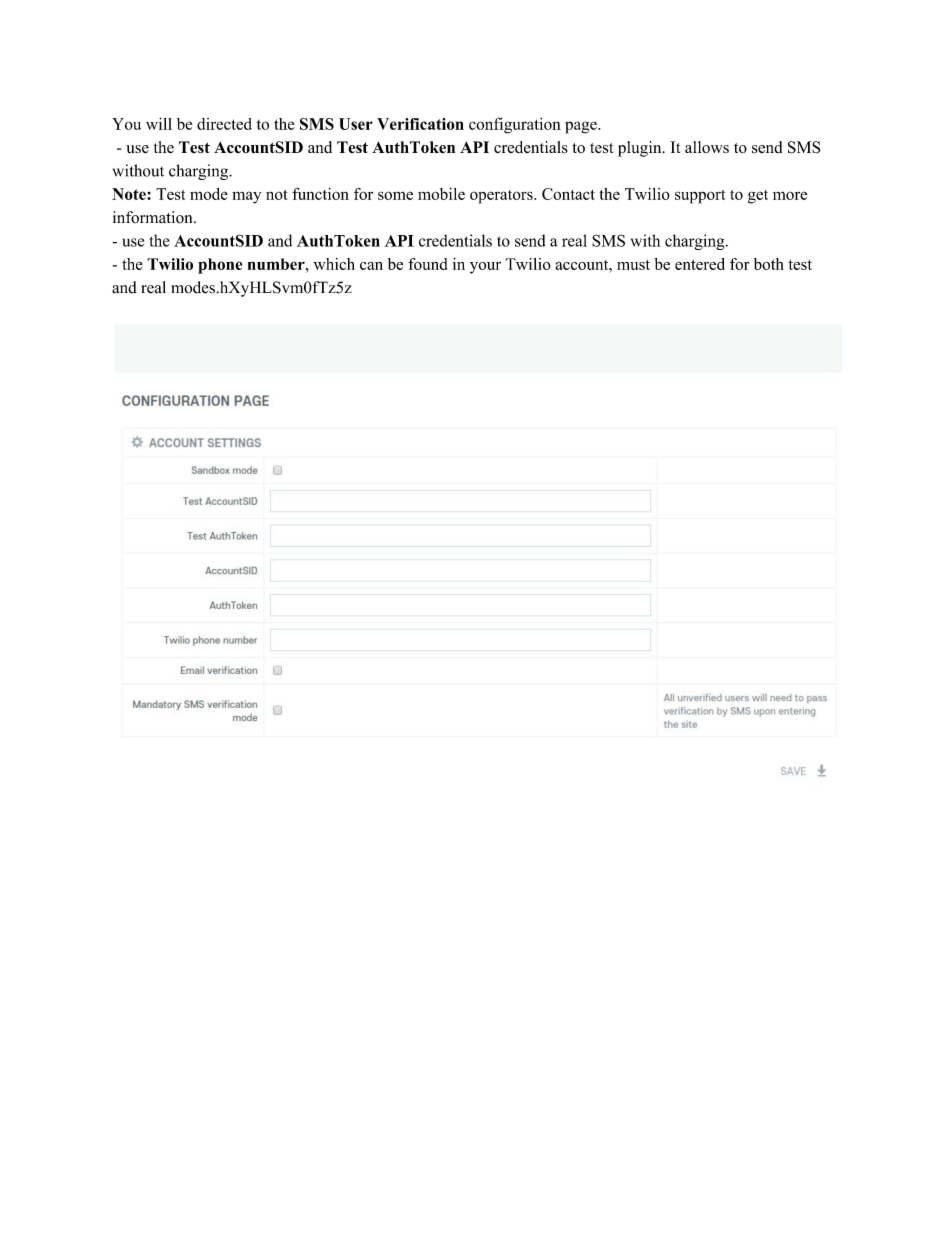 Image resolution: width=952 pixels, height=1233 pixels. I want to click on entered, so click(700, 264).
